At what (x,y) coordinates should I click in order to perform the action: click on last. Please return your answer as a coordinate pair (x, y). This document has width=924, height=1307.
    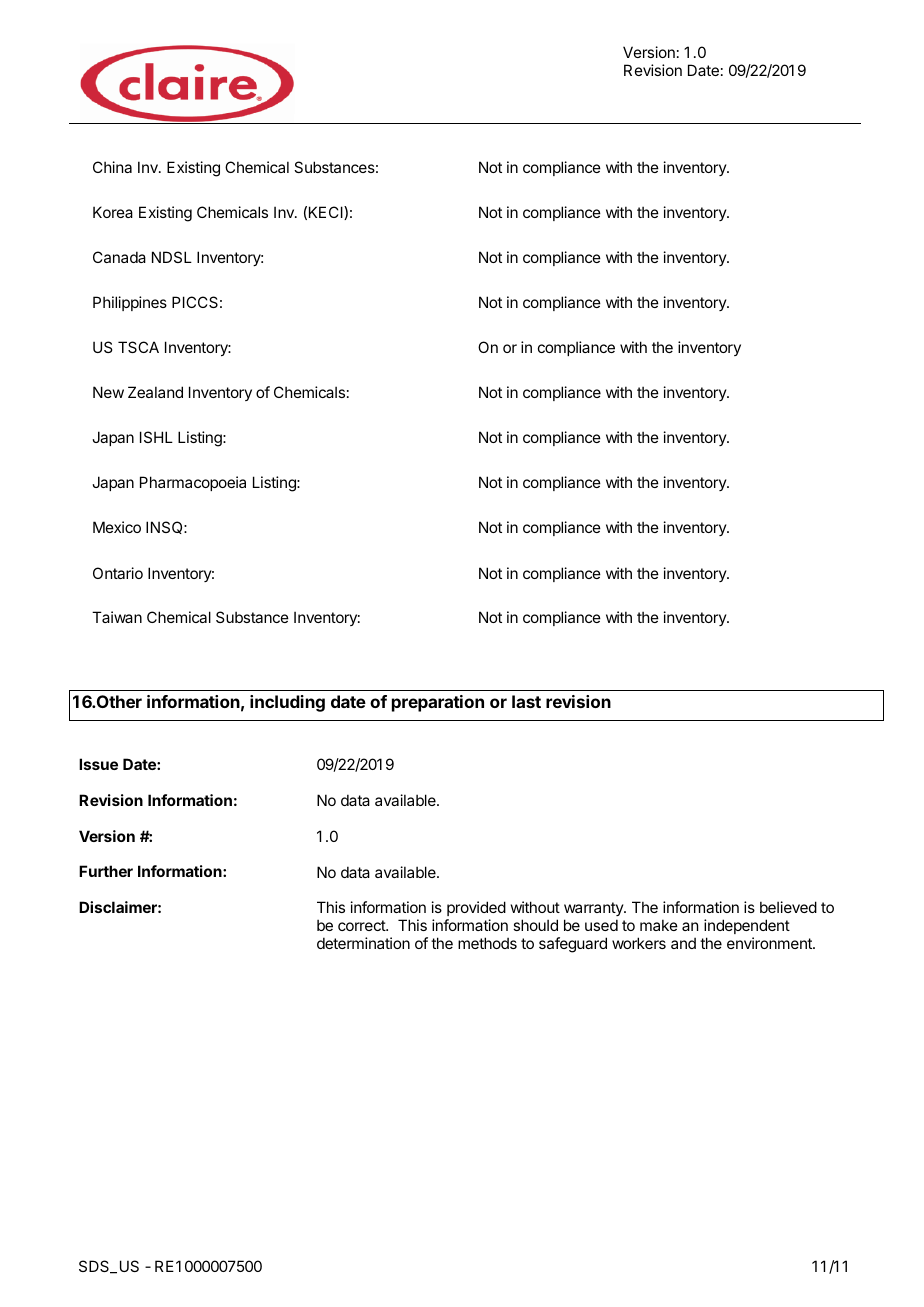
    Looking at the image, I should click on (526, 701).
